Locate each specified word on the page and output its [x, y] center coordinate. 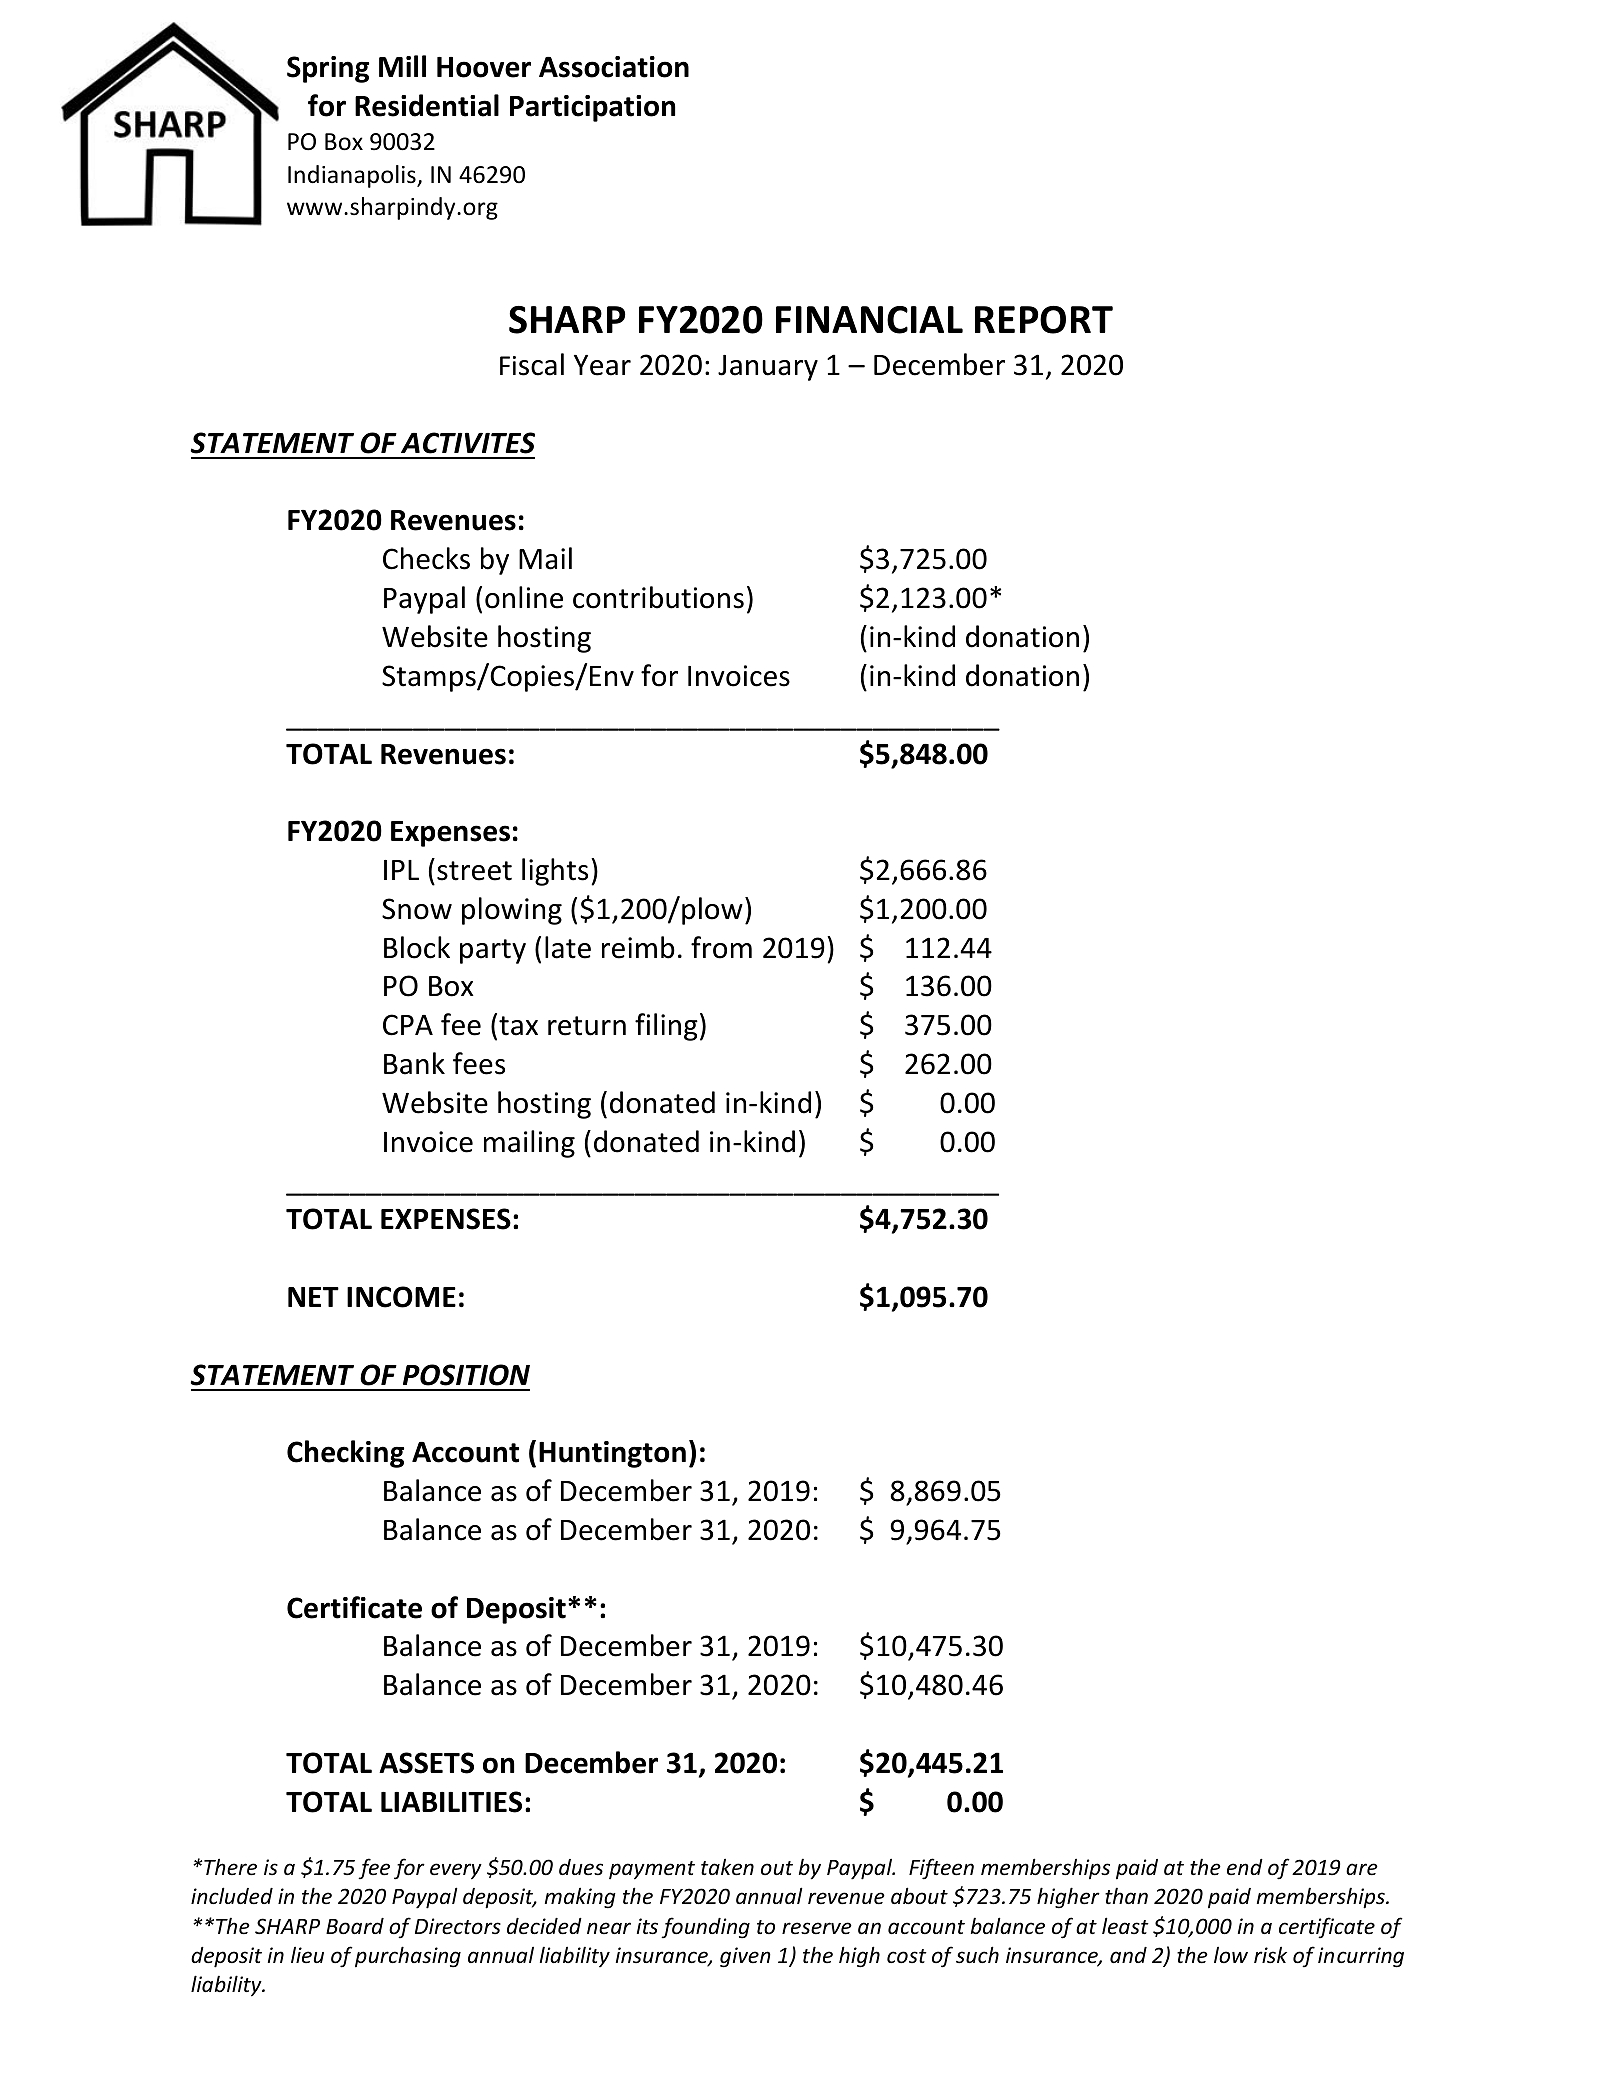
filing [666, 1027]
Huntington [612, 1454]
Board [355, 1926]
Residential [427, 105]
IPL [401, 870]
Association [614, 67]
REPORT [1044, 320]
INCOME [401, 1297]
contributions [658, 597]
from [721, 947]
